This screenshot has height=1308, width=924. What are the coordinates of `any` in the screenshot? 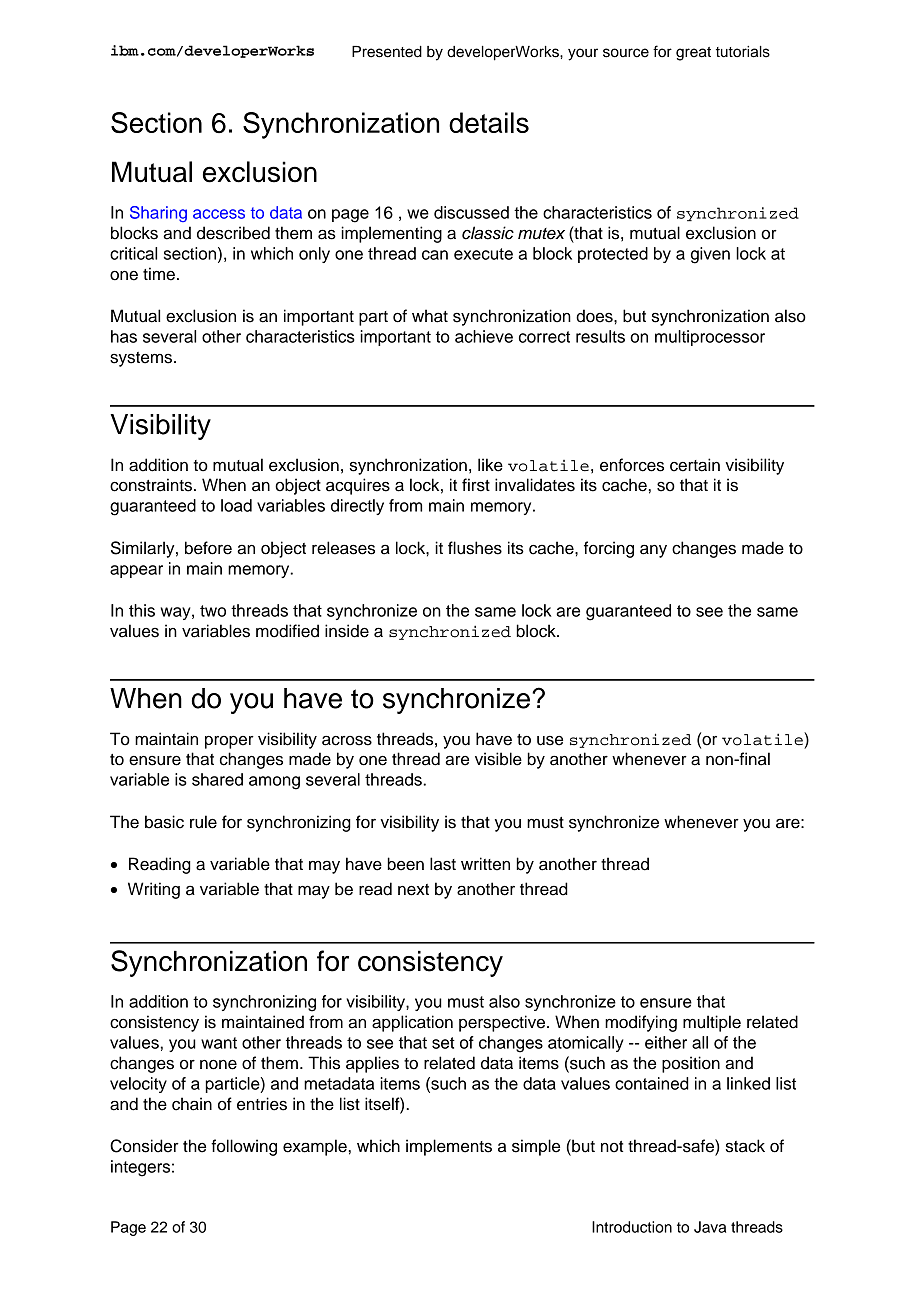 It's located at (653, 551).
